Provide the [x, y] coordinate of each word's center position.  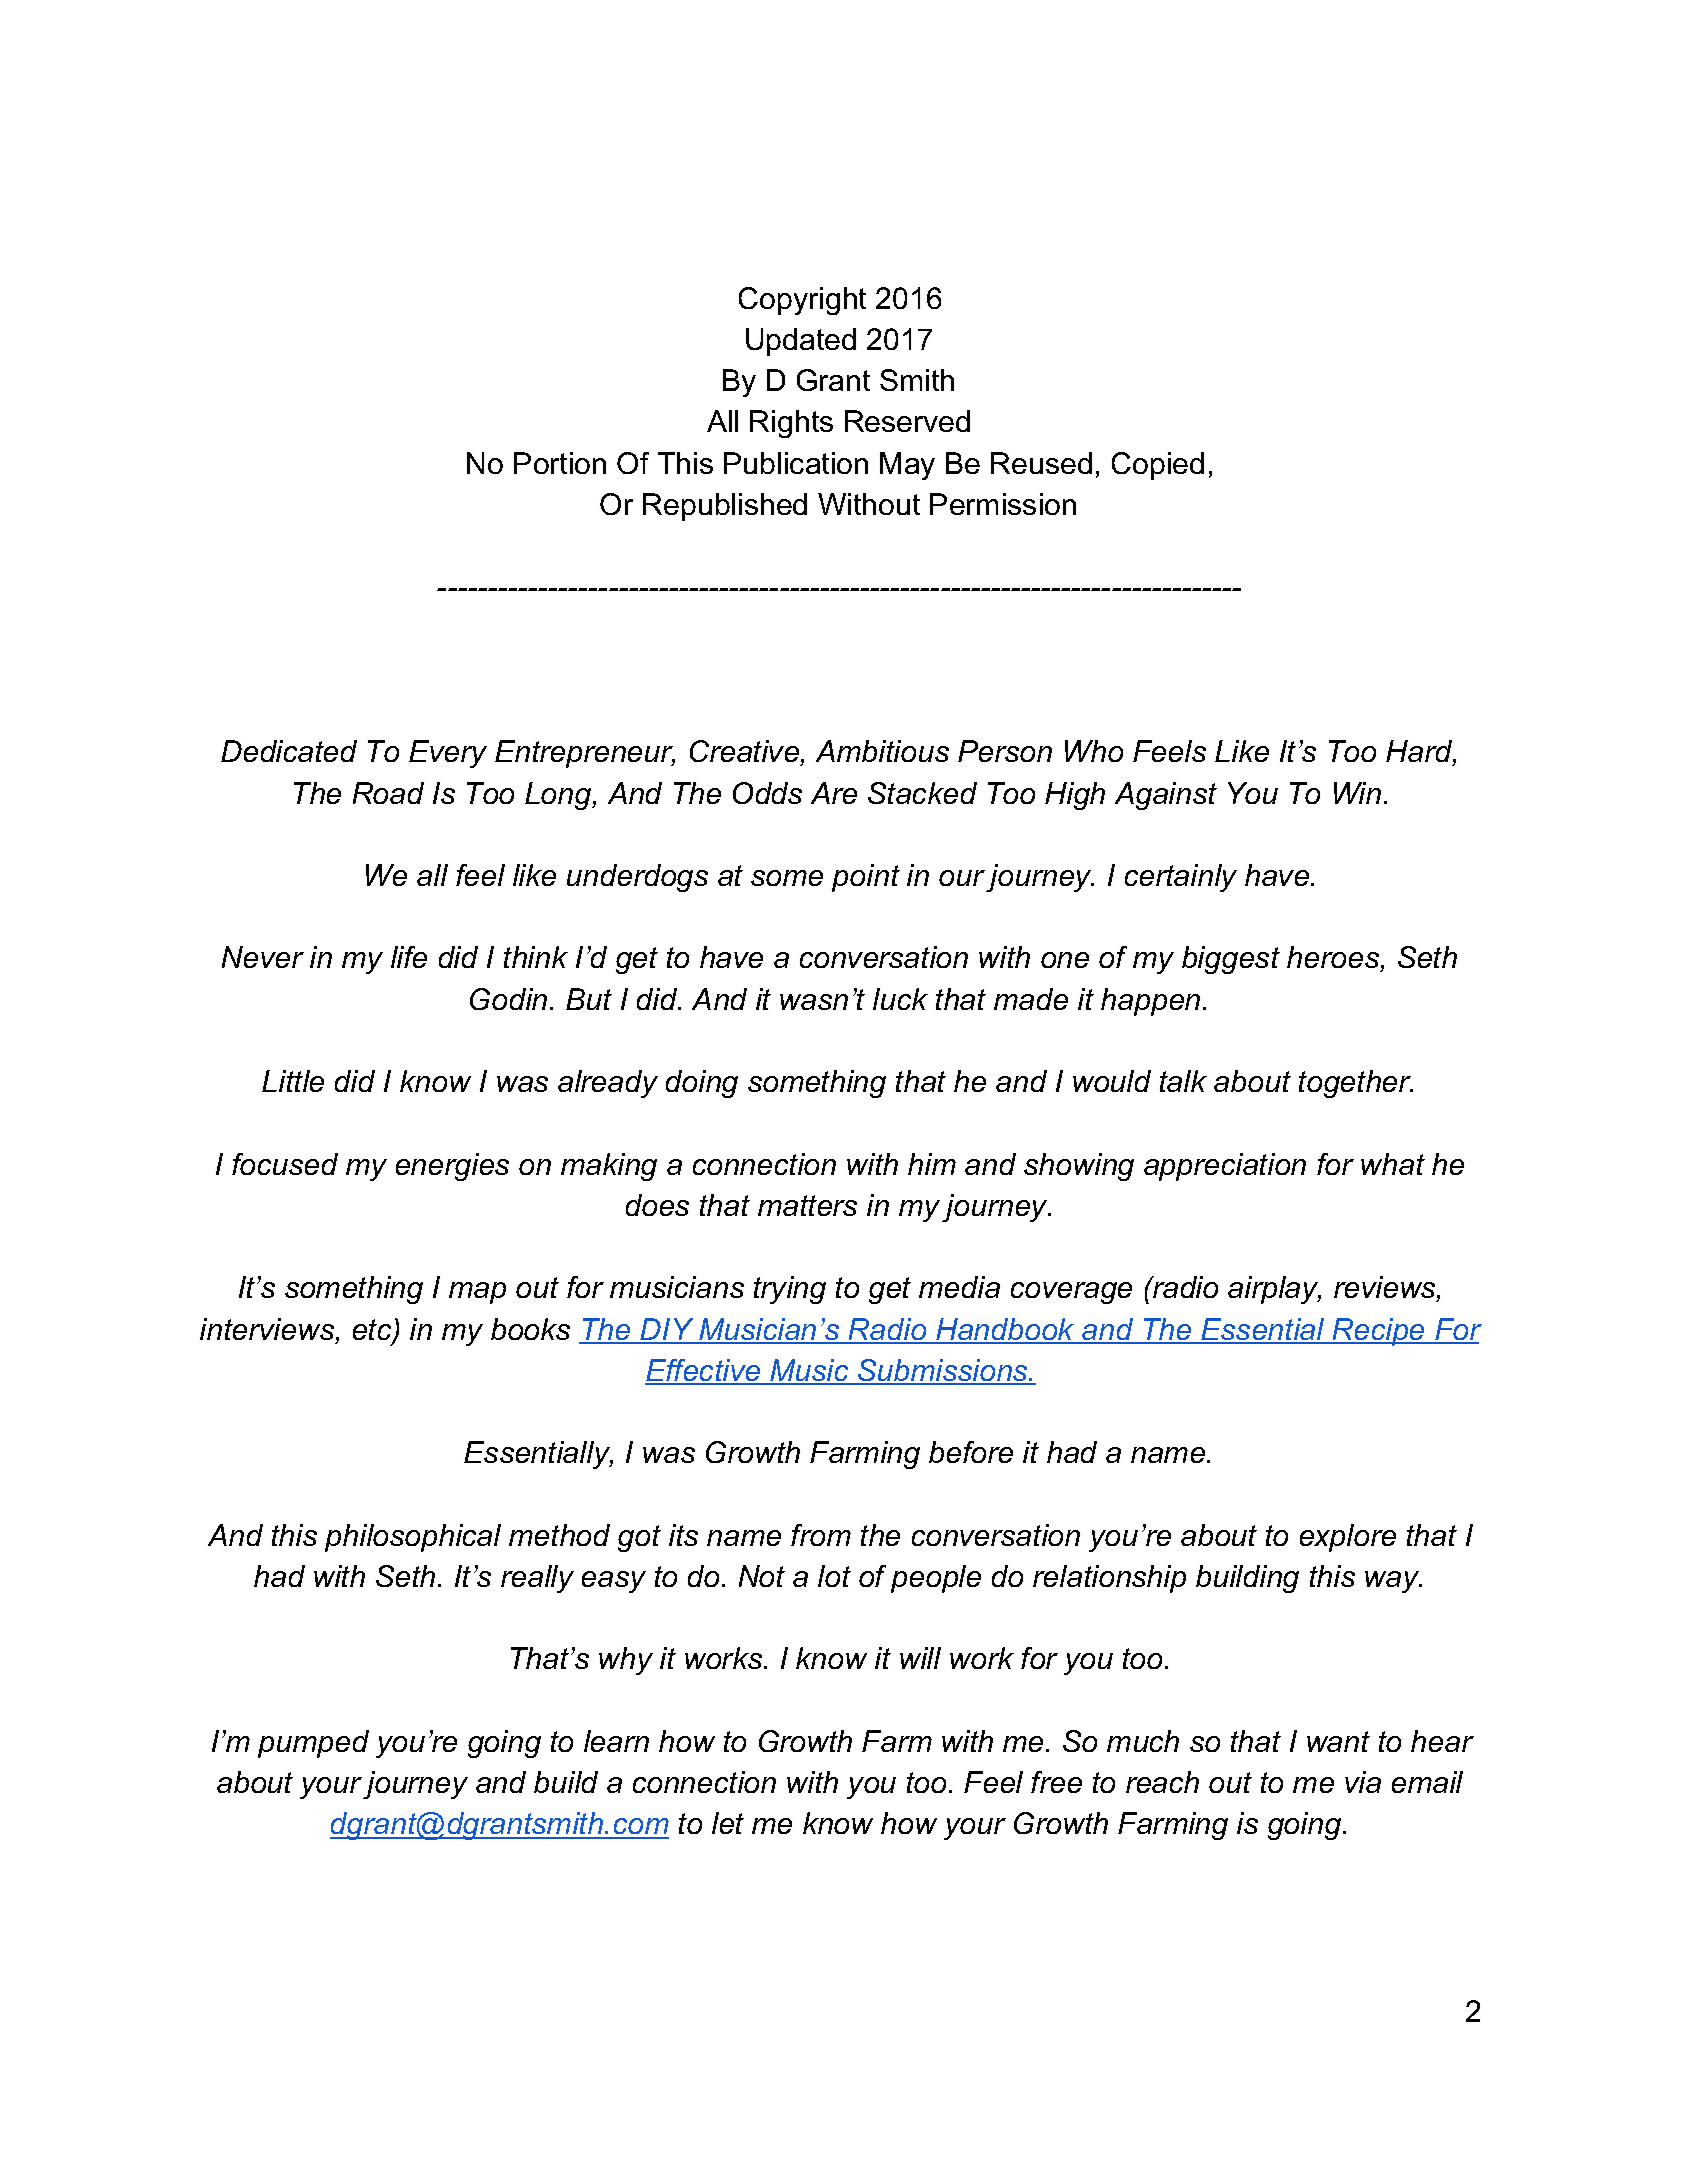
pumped [313, 1744]
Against [1166, 796]
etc [373, 1331]
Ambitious [882, 751]
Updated [801, 342]
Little [293, 1081]
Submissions [943, 1371]
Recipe [1379, 1332]
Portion [560, 463]
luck [900, 999]
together [1356, 1084]
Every [448, 754]
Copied [1158, 466]
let [728, 1823]
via [1363, 1782]
